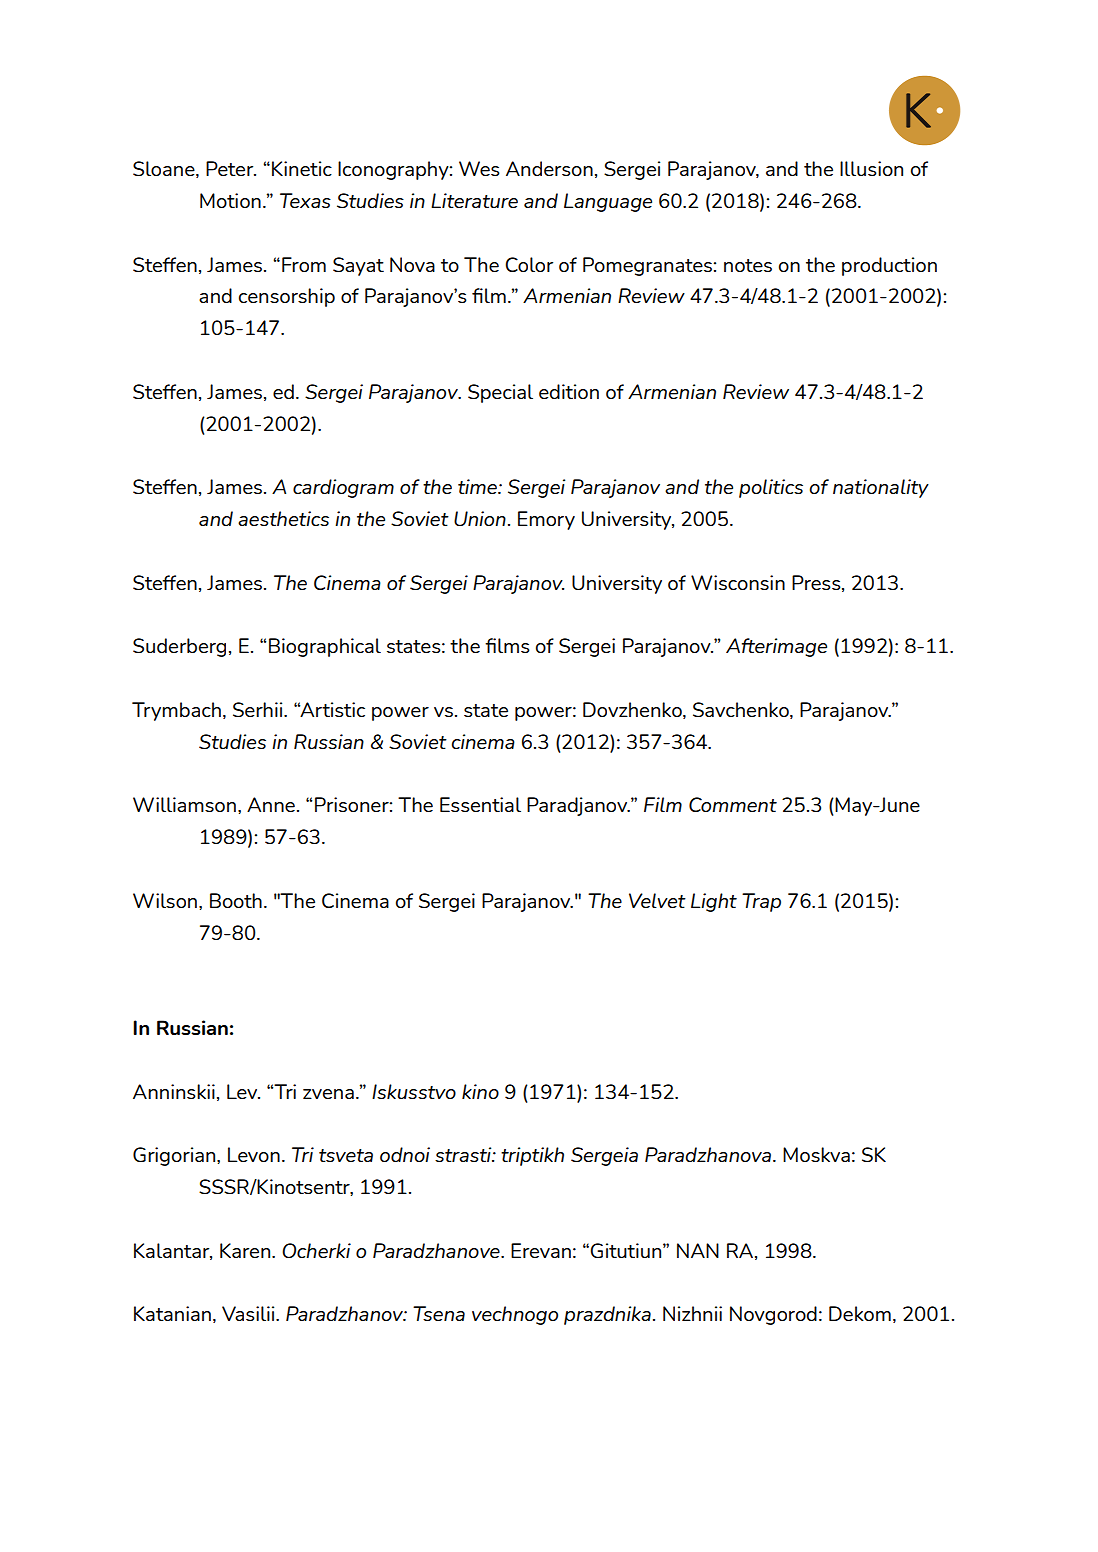  I want to click on Illusion, so click(871, 168).
